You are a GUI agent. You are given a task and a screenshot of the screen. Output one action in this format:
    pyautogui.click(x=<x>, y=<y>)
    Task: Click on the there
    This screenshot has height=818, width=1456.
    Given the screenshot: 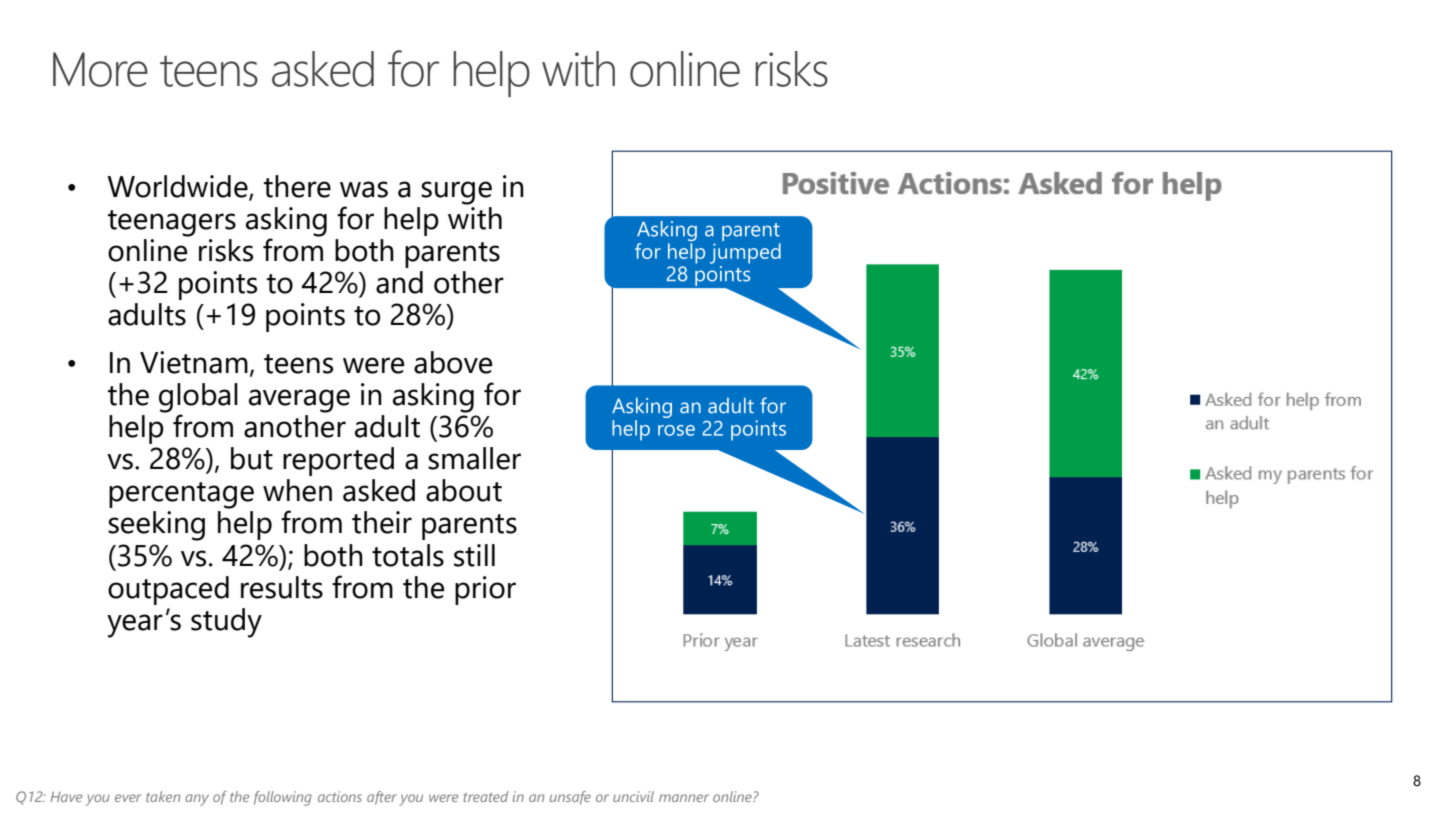 What is the action you would take?
    pyautogui.click(x=297, y=186)
